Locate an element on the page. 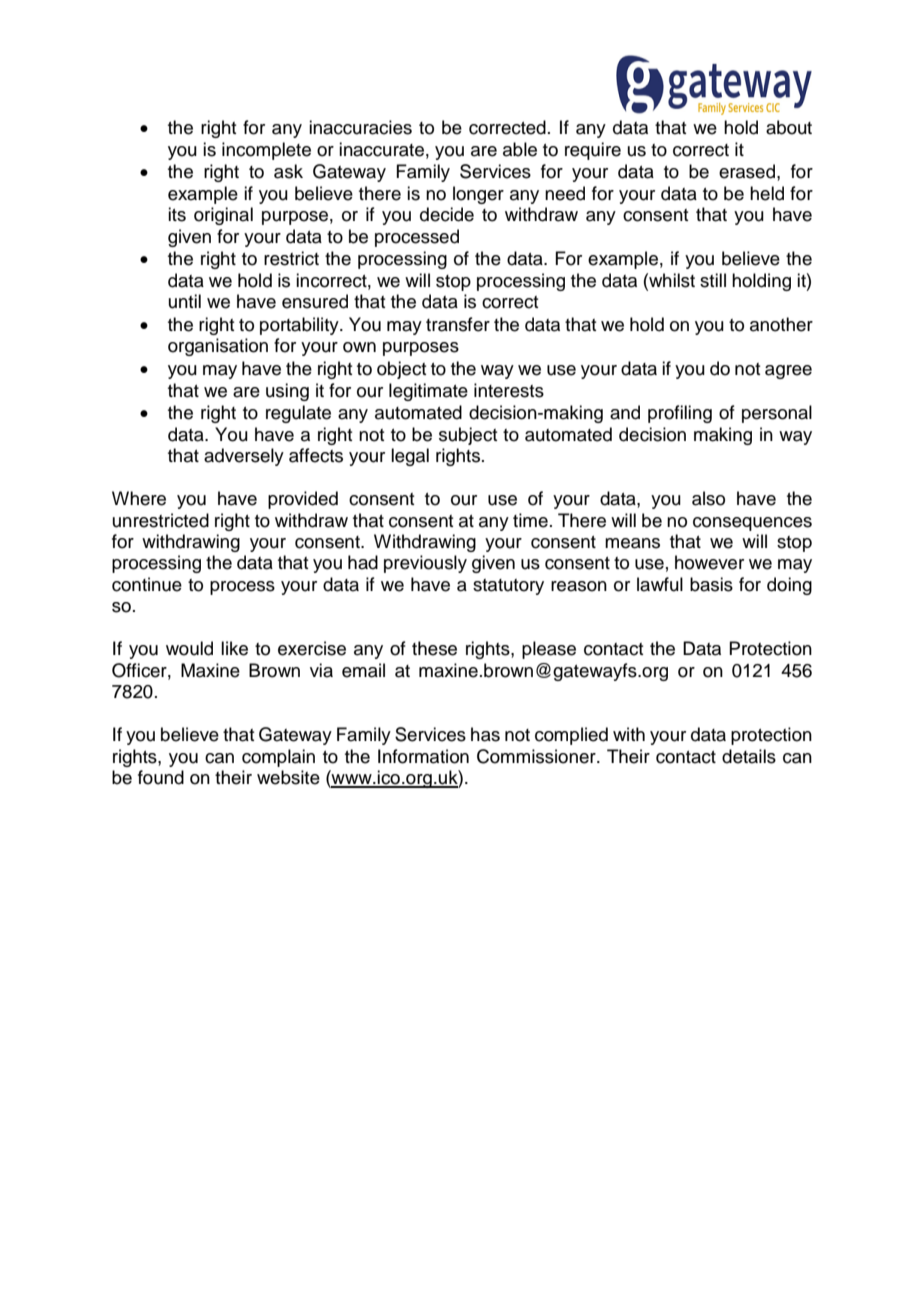  profiling is located at coordinates (680, 414).
